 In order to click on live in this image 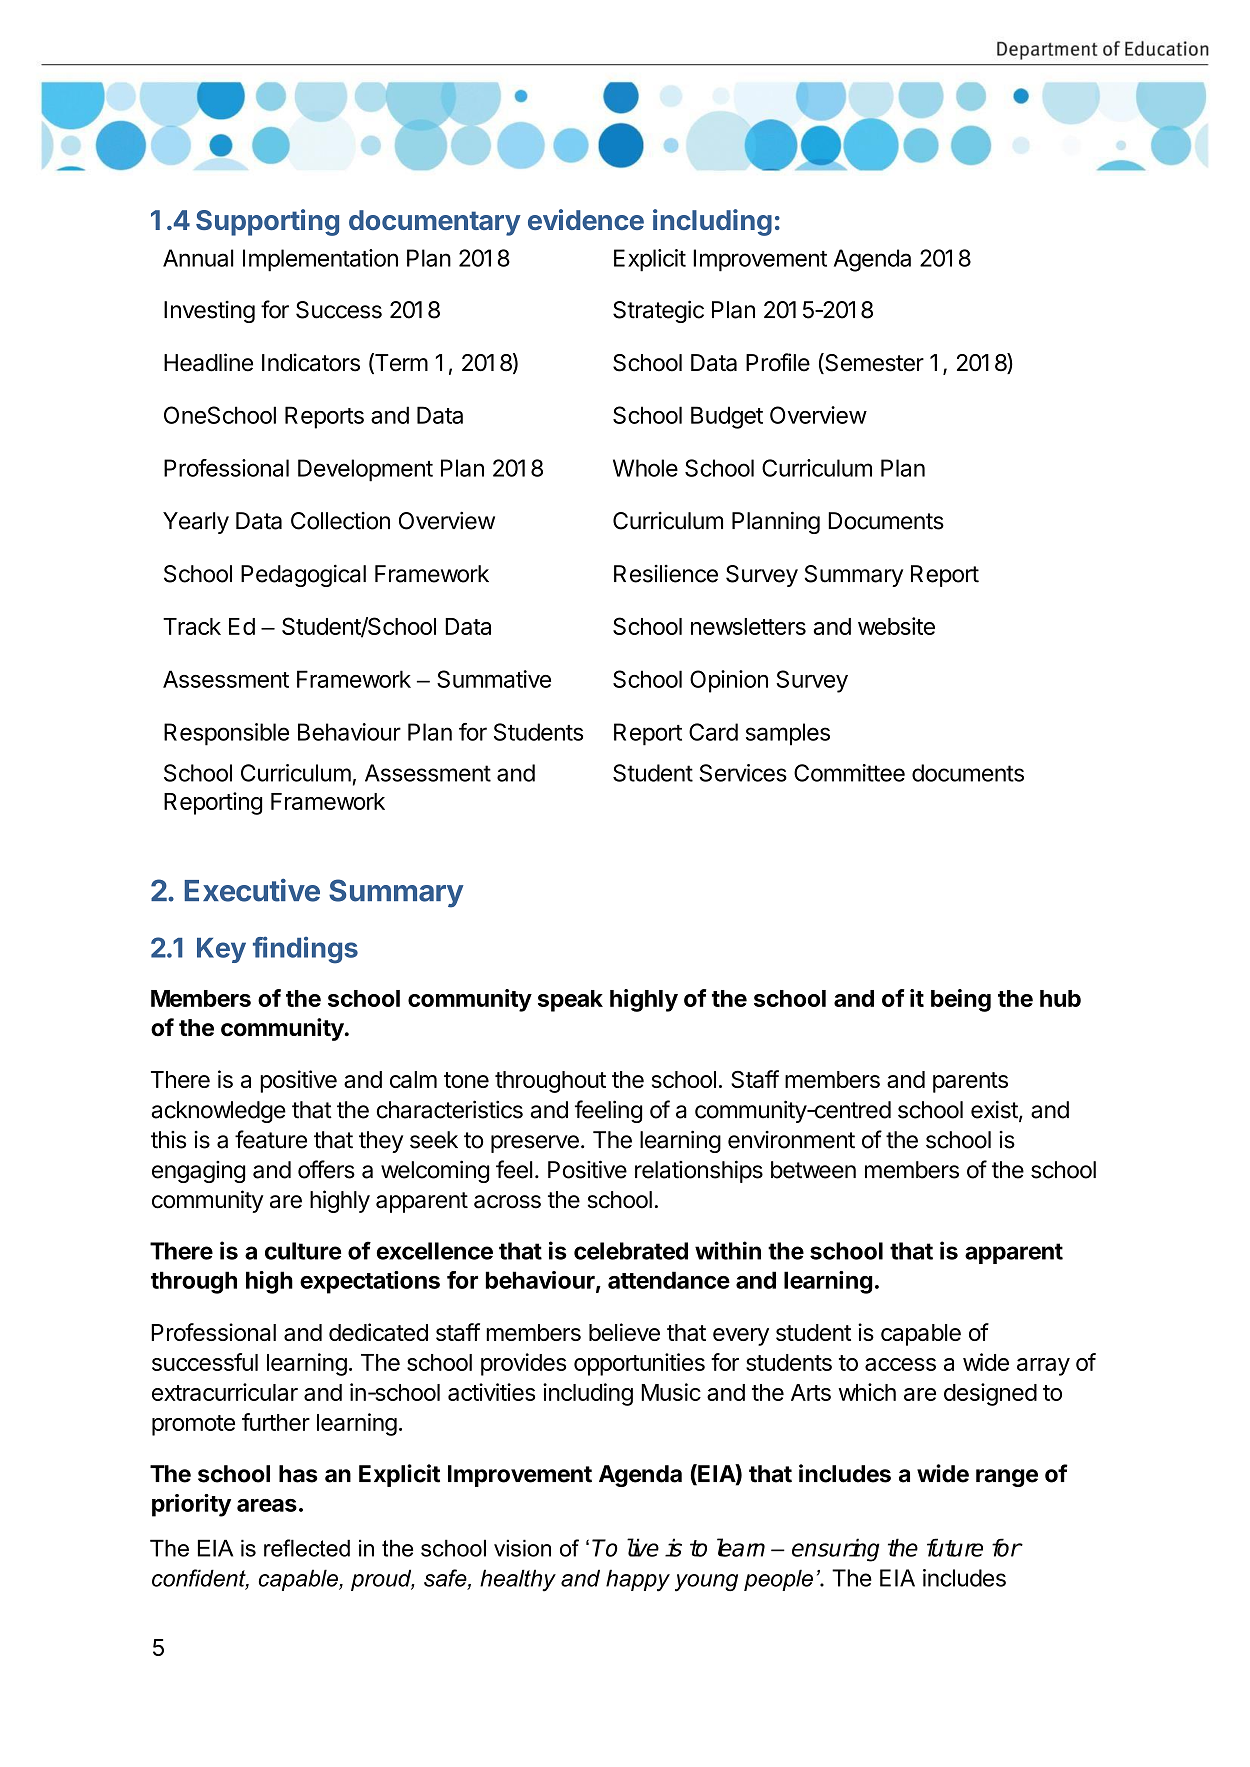, I will do `click(643, 1547)`.
